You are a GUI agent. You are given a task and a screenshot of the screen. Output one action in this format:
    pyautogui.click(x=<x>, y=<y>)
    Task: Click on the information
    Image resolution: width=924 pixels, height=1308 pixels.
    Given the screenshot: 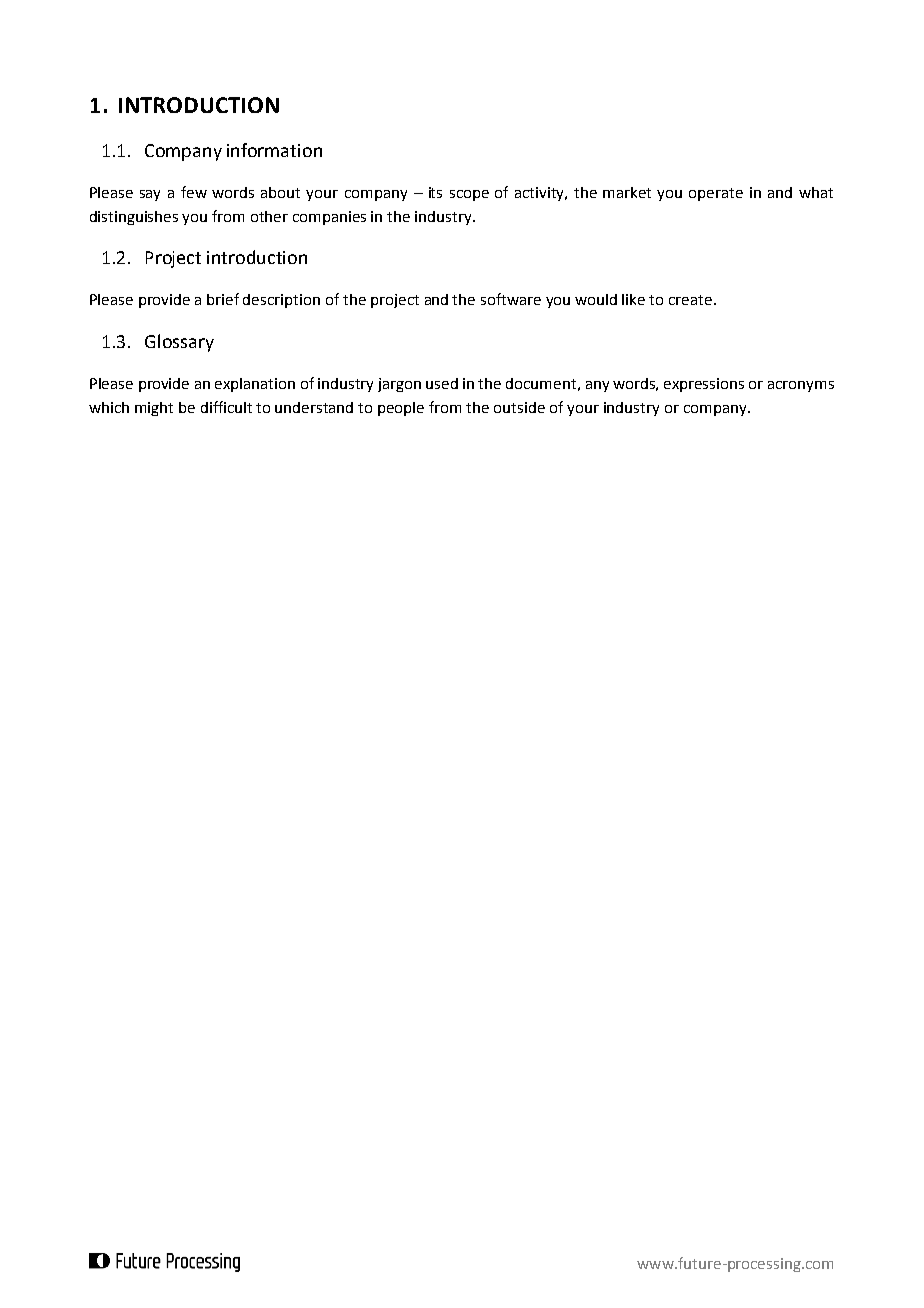 What is the action you would take?
    pyautogui.click(x=274, y=150)
